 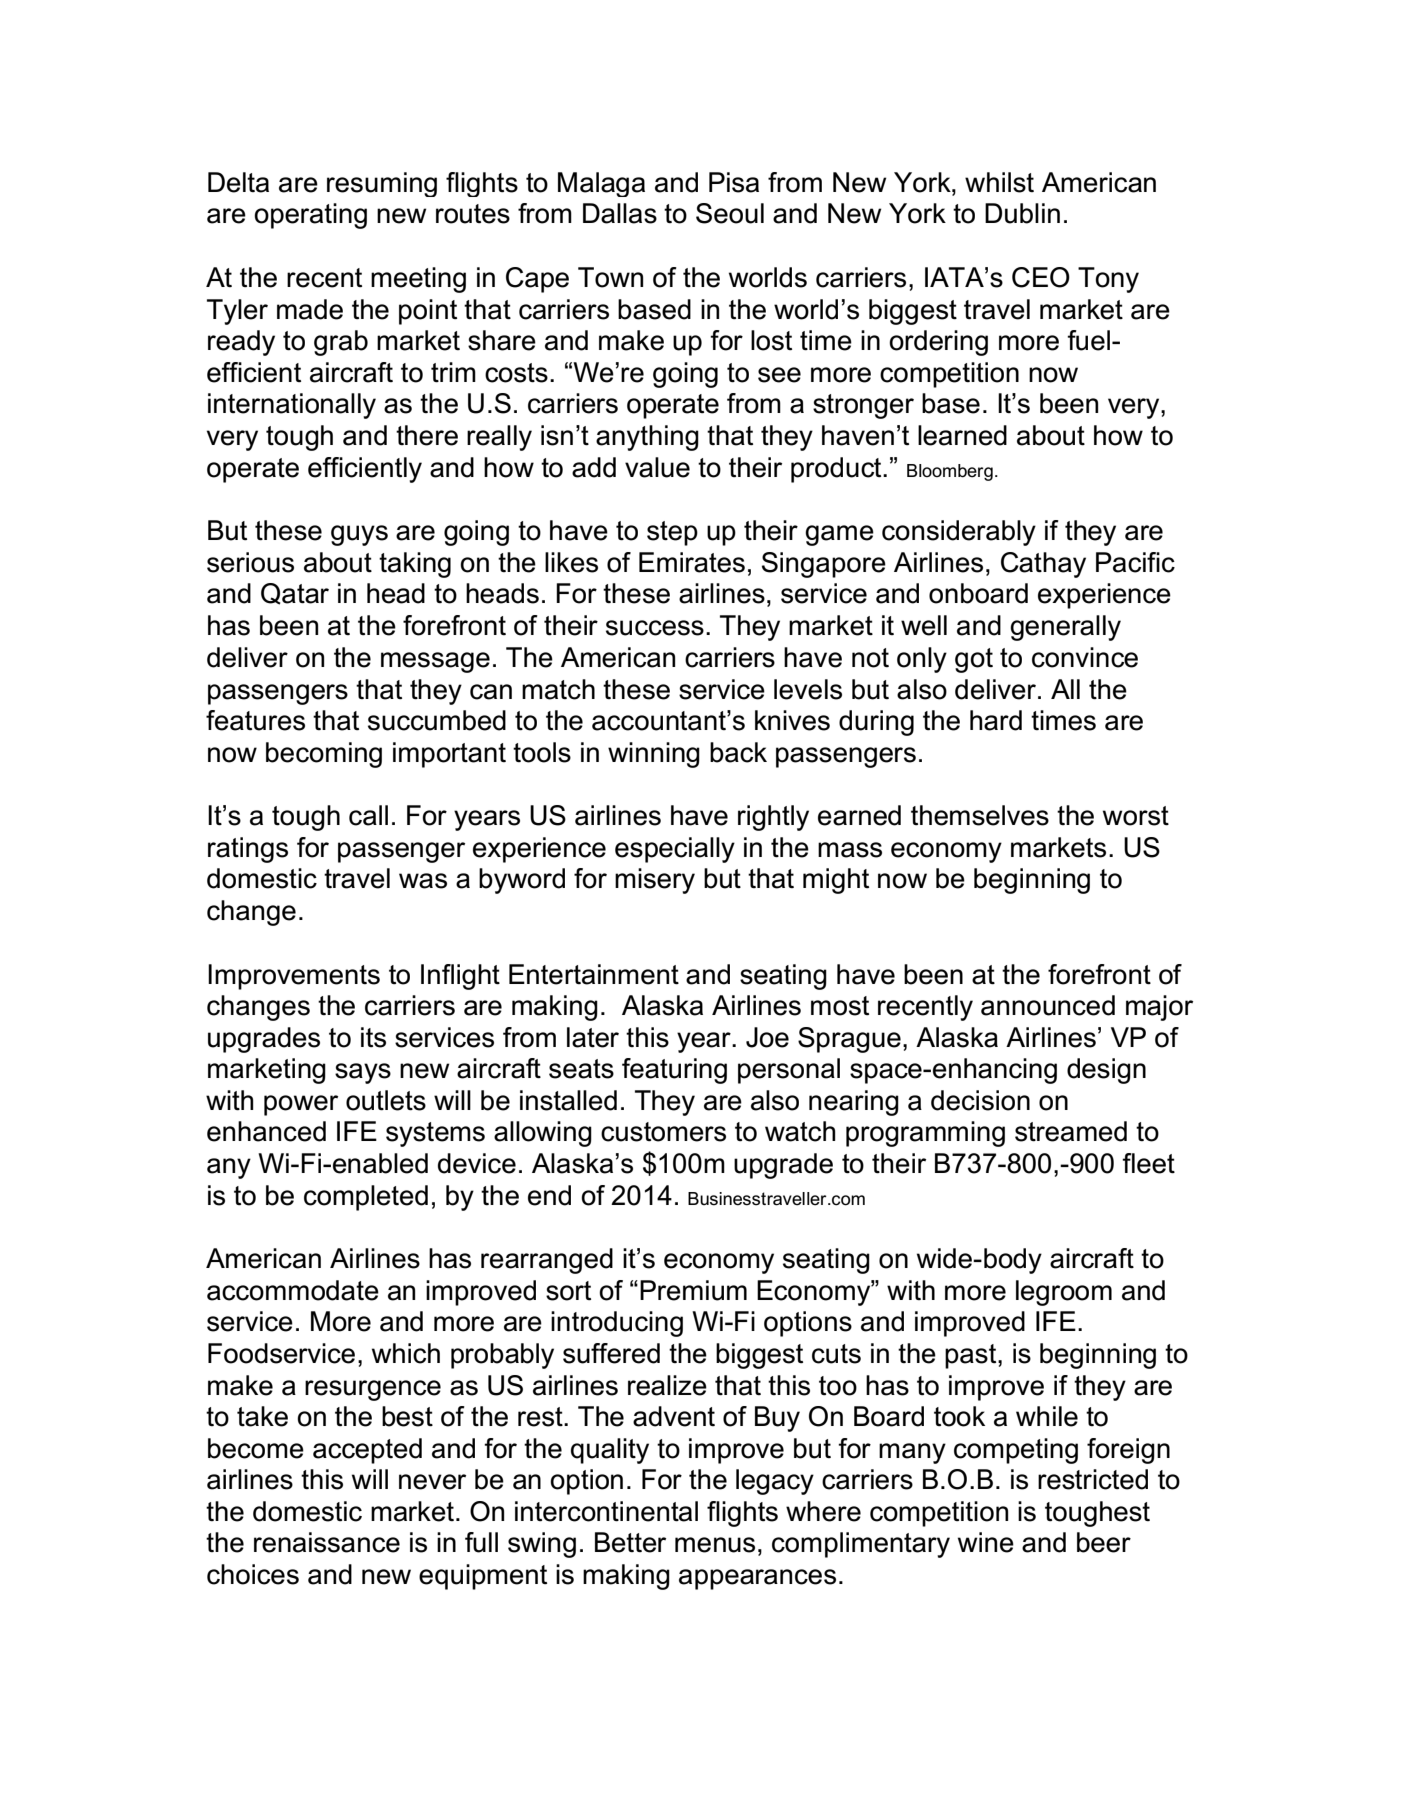 What do you see at coordinates (327, 1542) in the screenshot?
I see `renaissance` at bounding box center [327, 1542].
